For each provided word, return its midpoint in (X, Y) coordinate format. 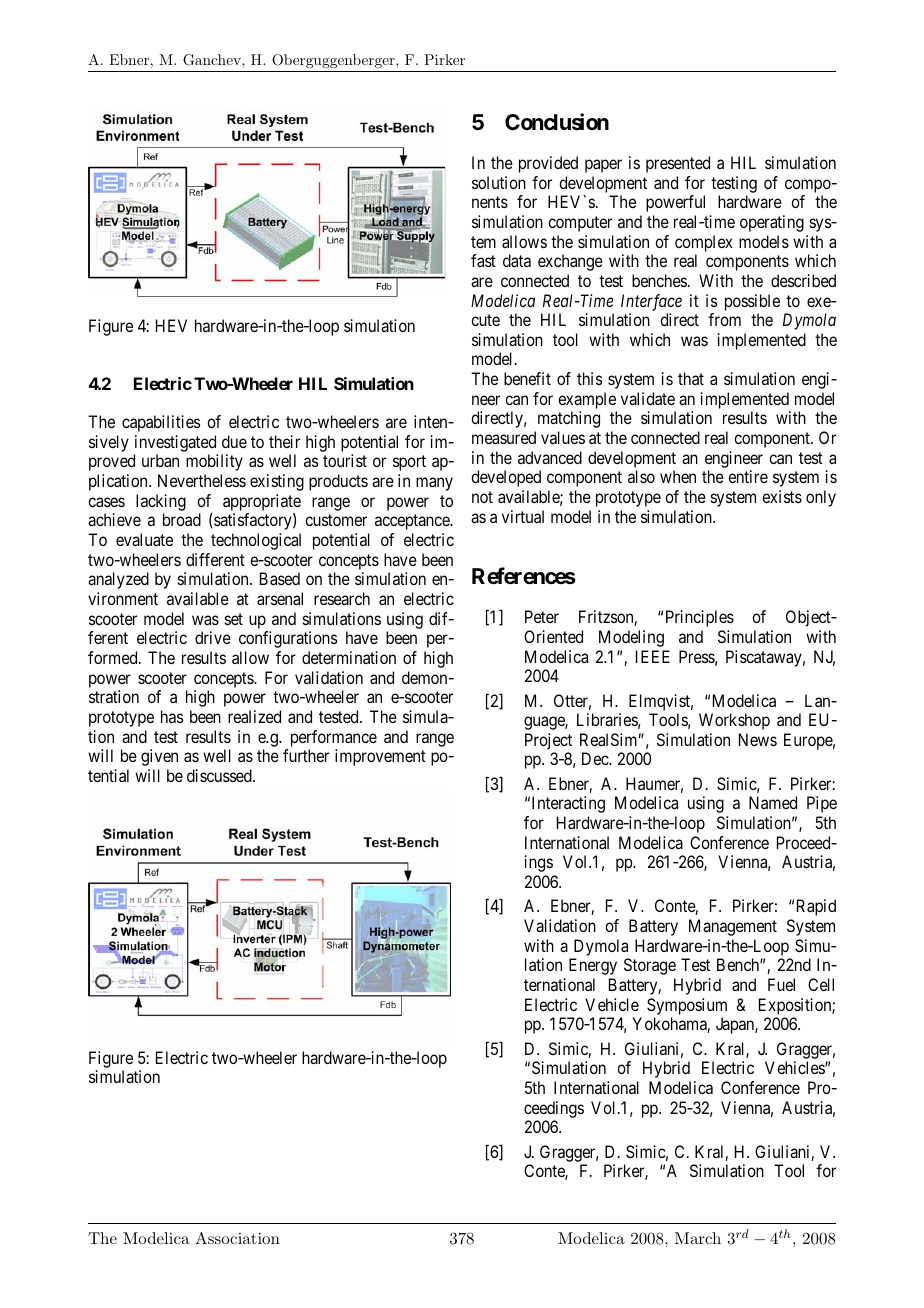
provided (548, 164)
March (698, 1238)
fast (483, 260)
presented (678, 164)
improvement (380, 757)
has (172, 716)
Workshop (734, 721)
